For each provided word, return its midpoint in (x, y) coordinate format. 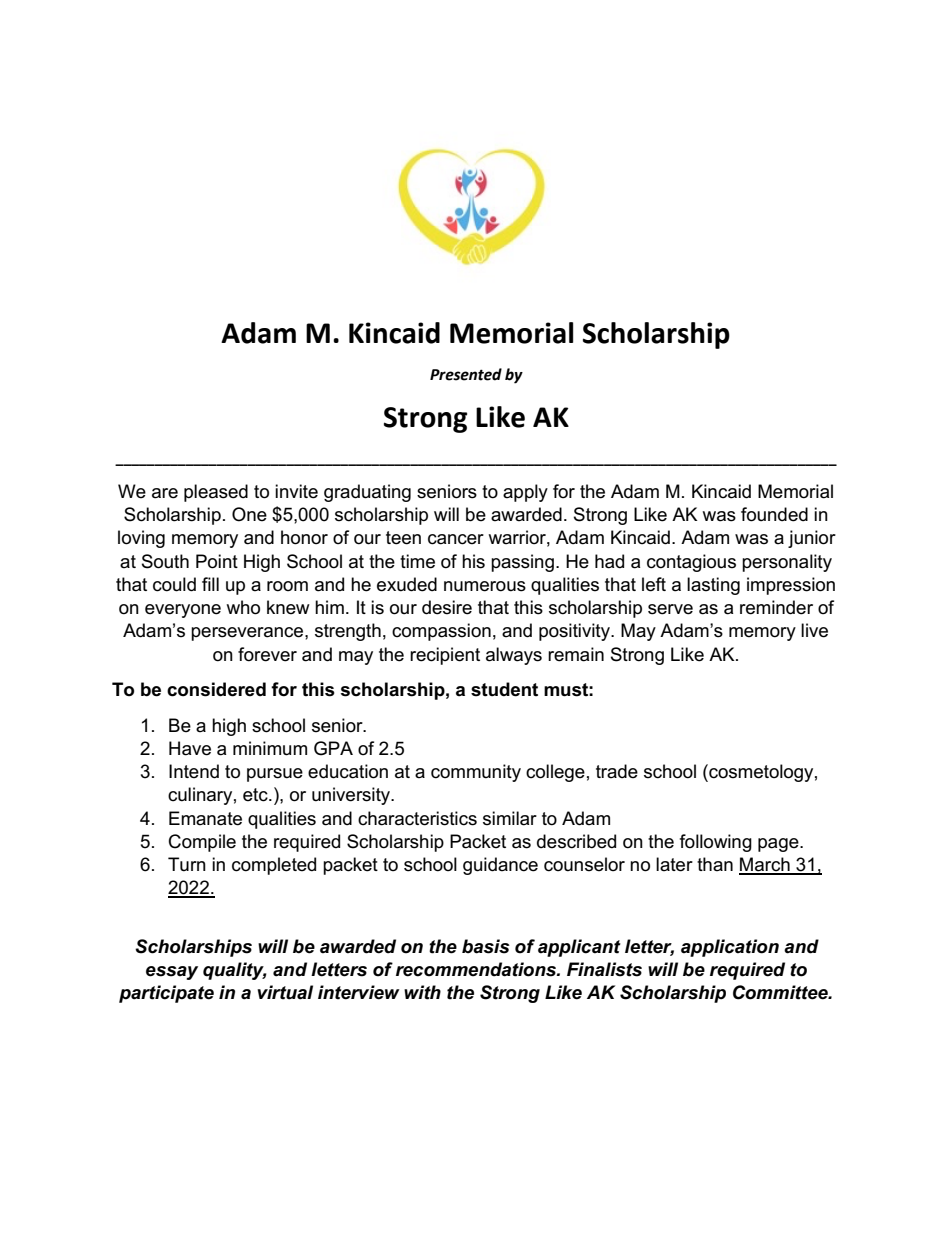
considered (216, 689)
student (504, 689)
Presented (466, 374)
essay (172, 973)
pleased (216, 493)
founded (774, 514)
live (814, 630)
